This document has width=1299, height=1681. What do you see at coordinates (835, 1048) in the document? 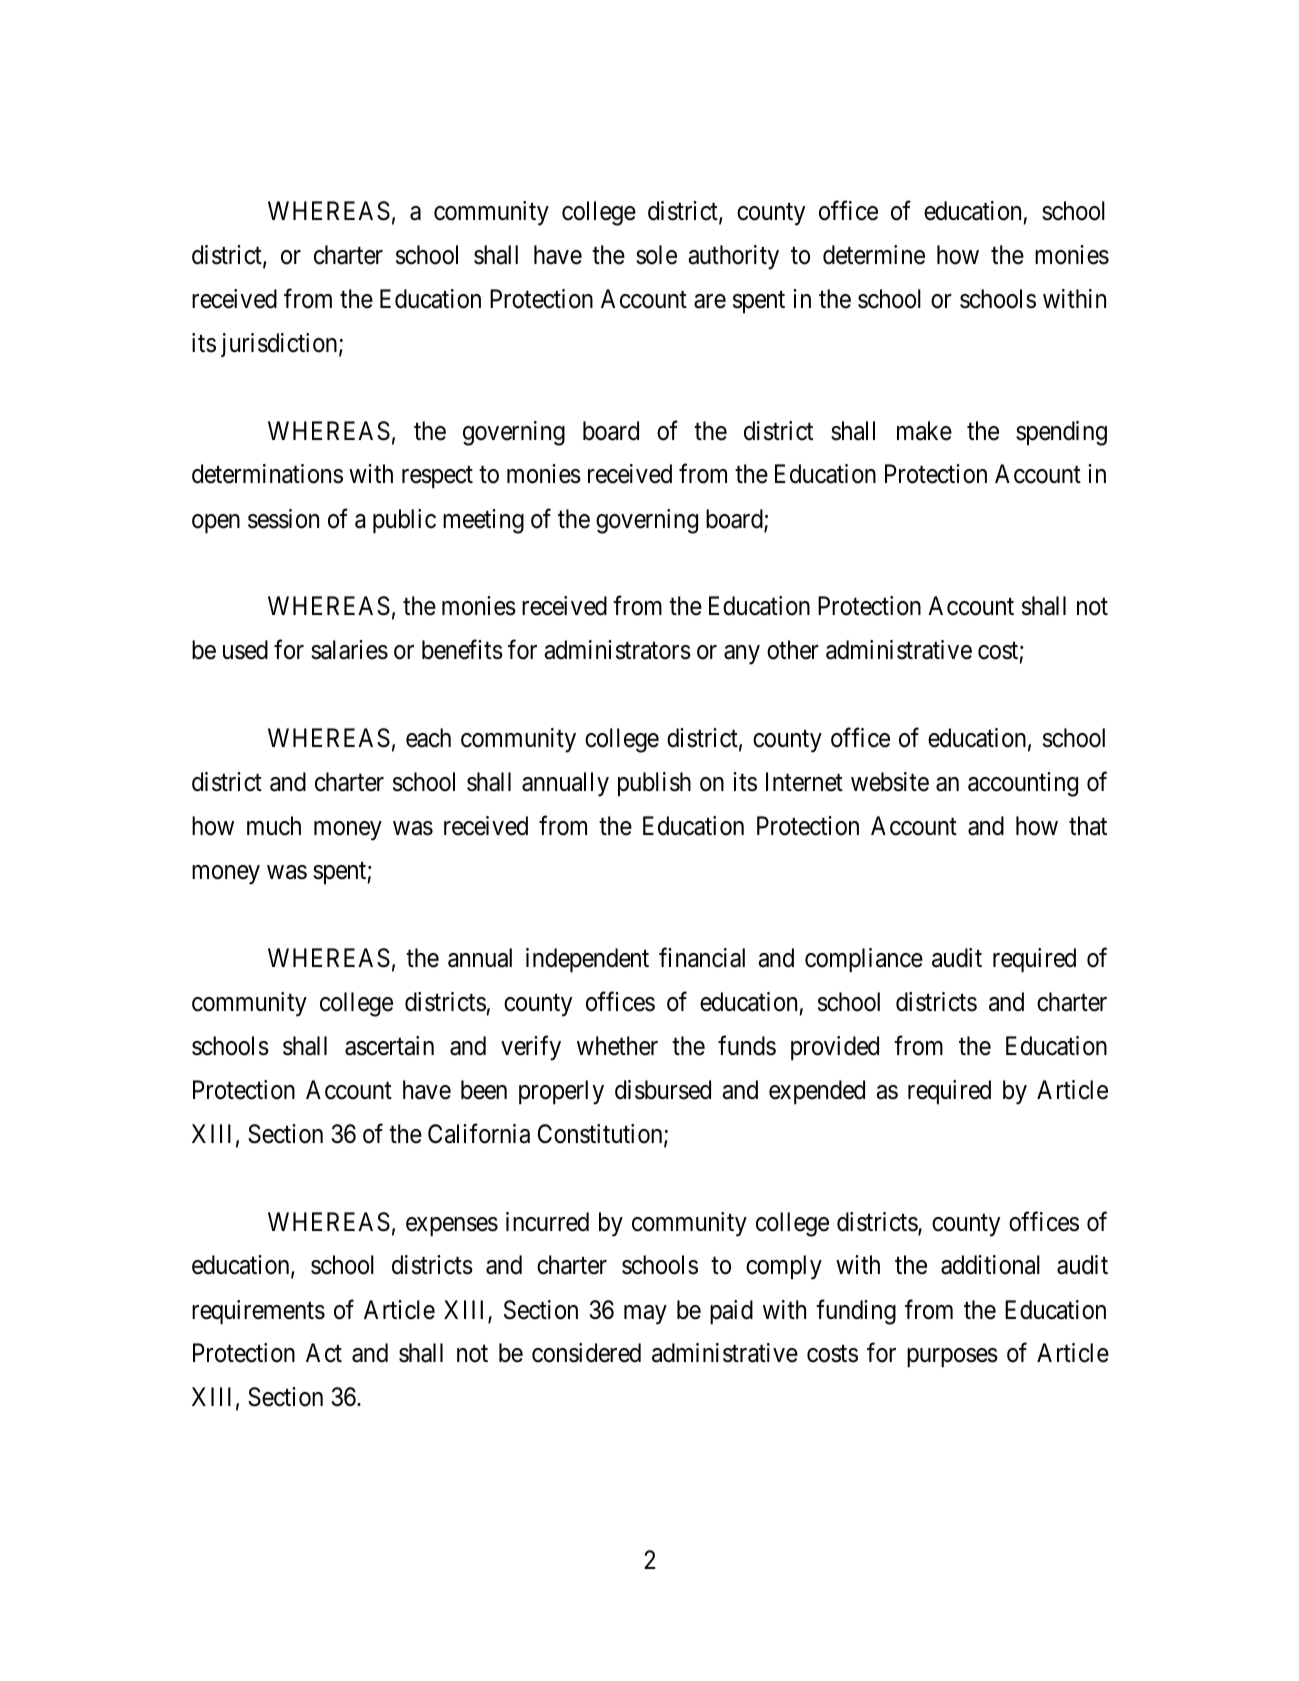
I see `provided` at bounding box center [835, 1048].
